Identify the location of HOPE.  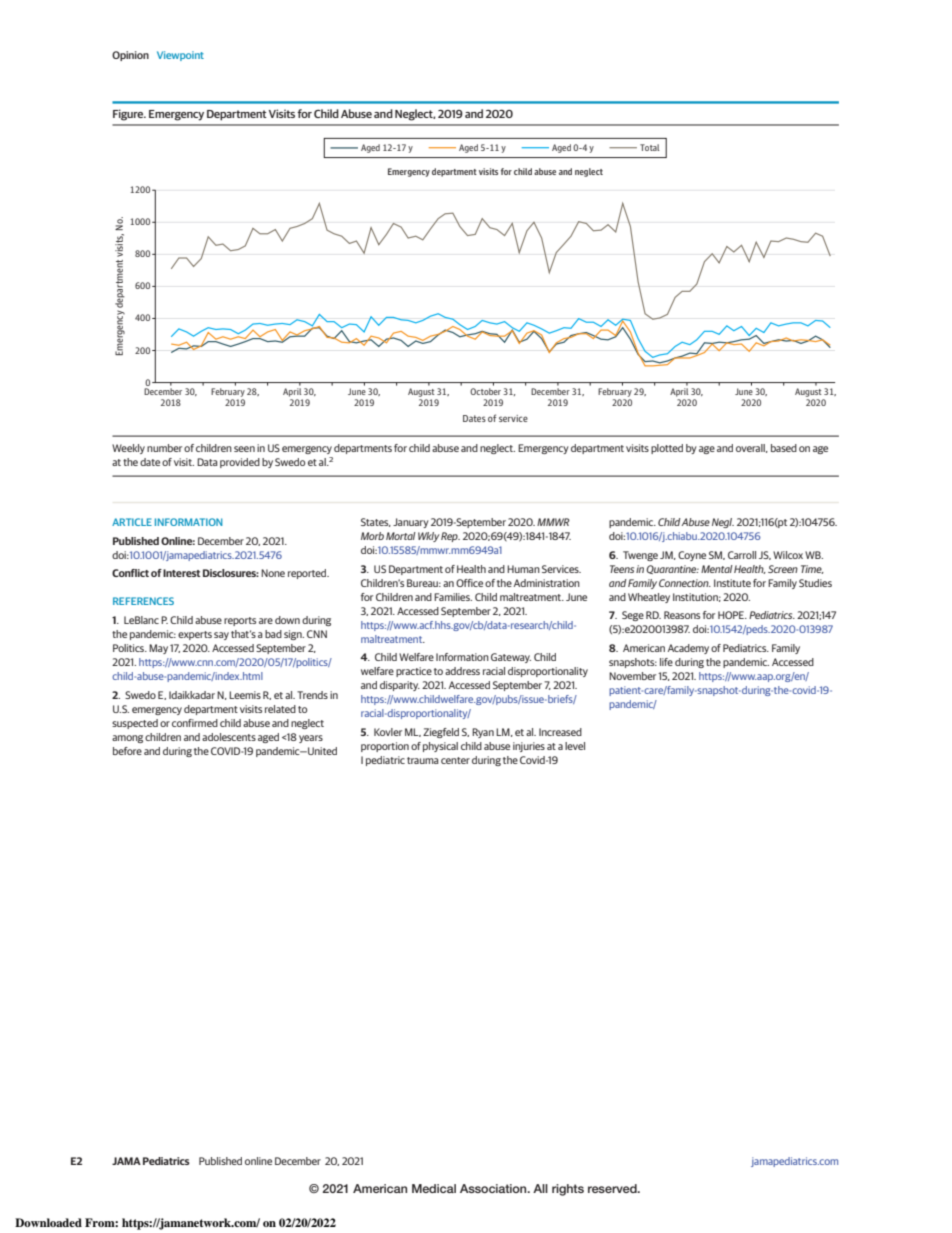
(732, 615).
